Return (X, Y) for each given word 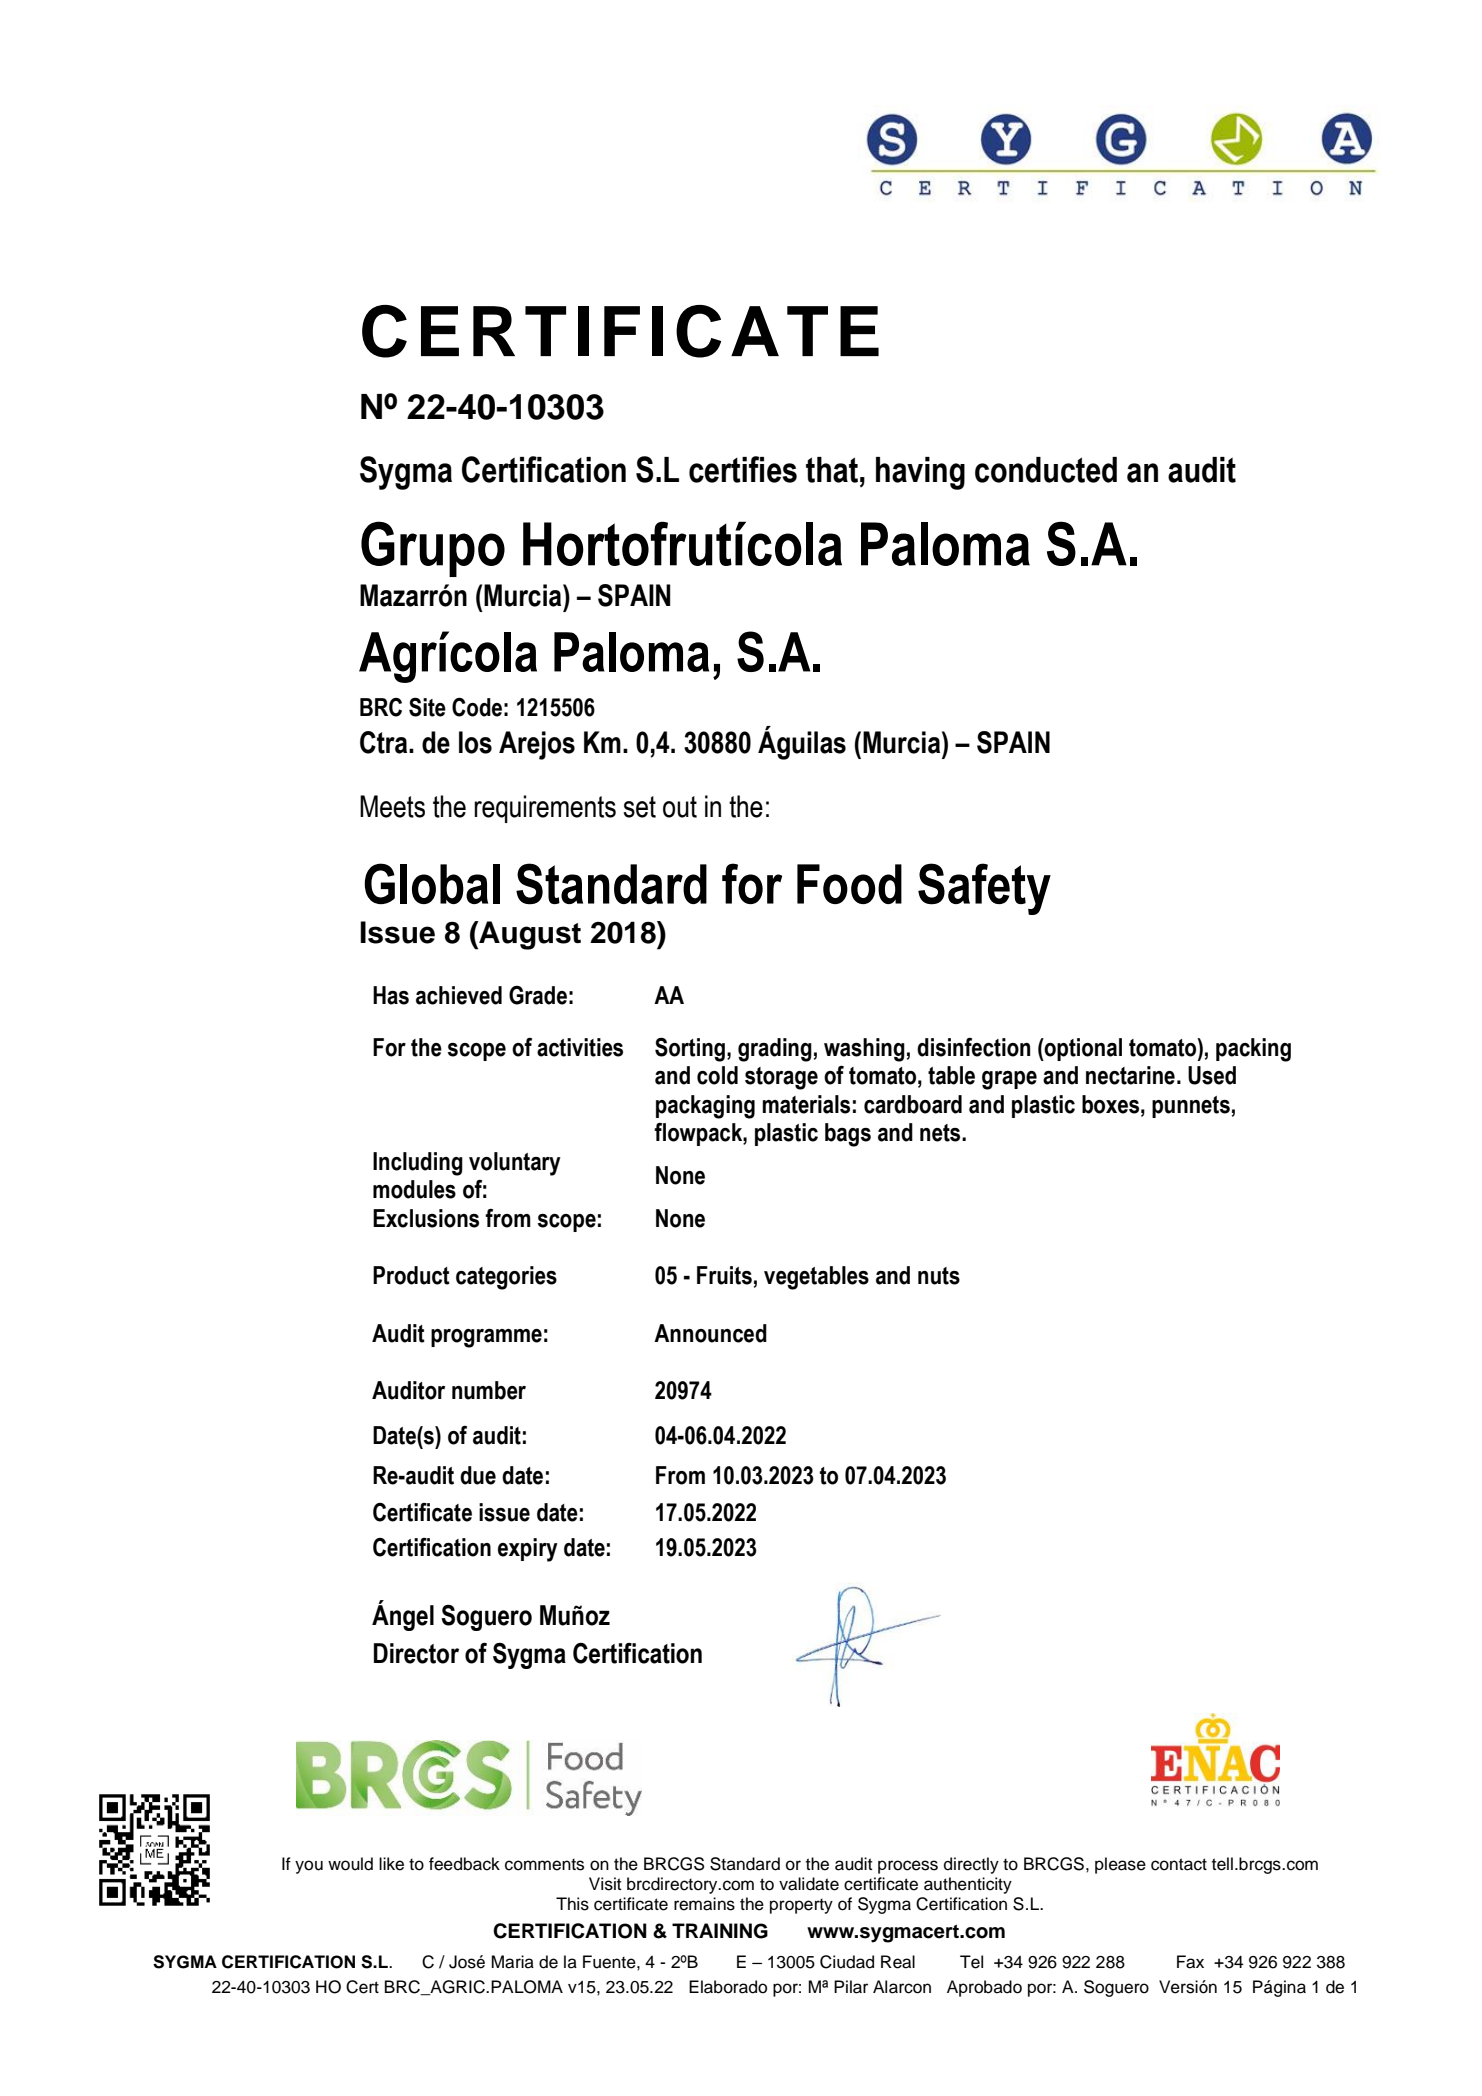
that (832, 470)
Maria (513, 1962)
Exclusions (426, 1218)
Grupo (433, 549)
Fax (1190, 1962)
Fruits (724, 1275)
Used (1212, 1075)
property (801, 1906)
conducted (1046, 470)
